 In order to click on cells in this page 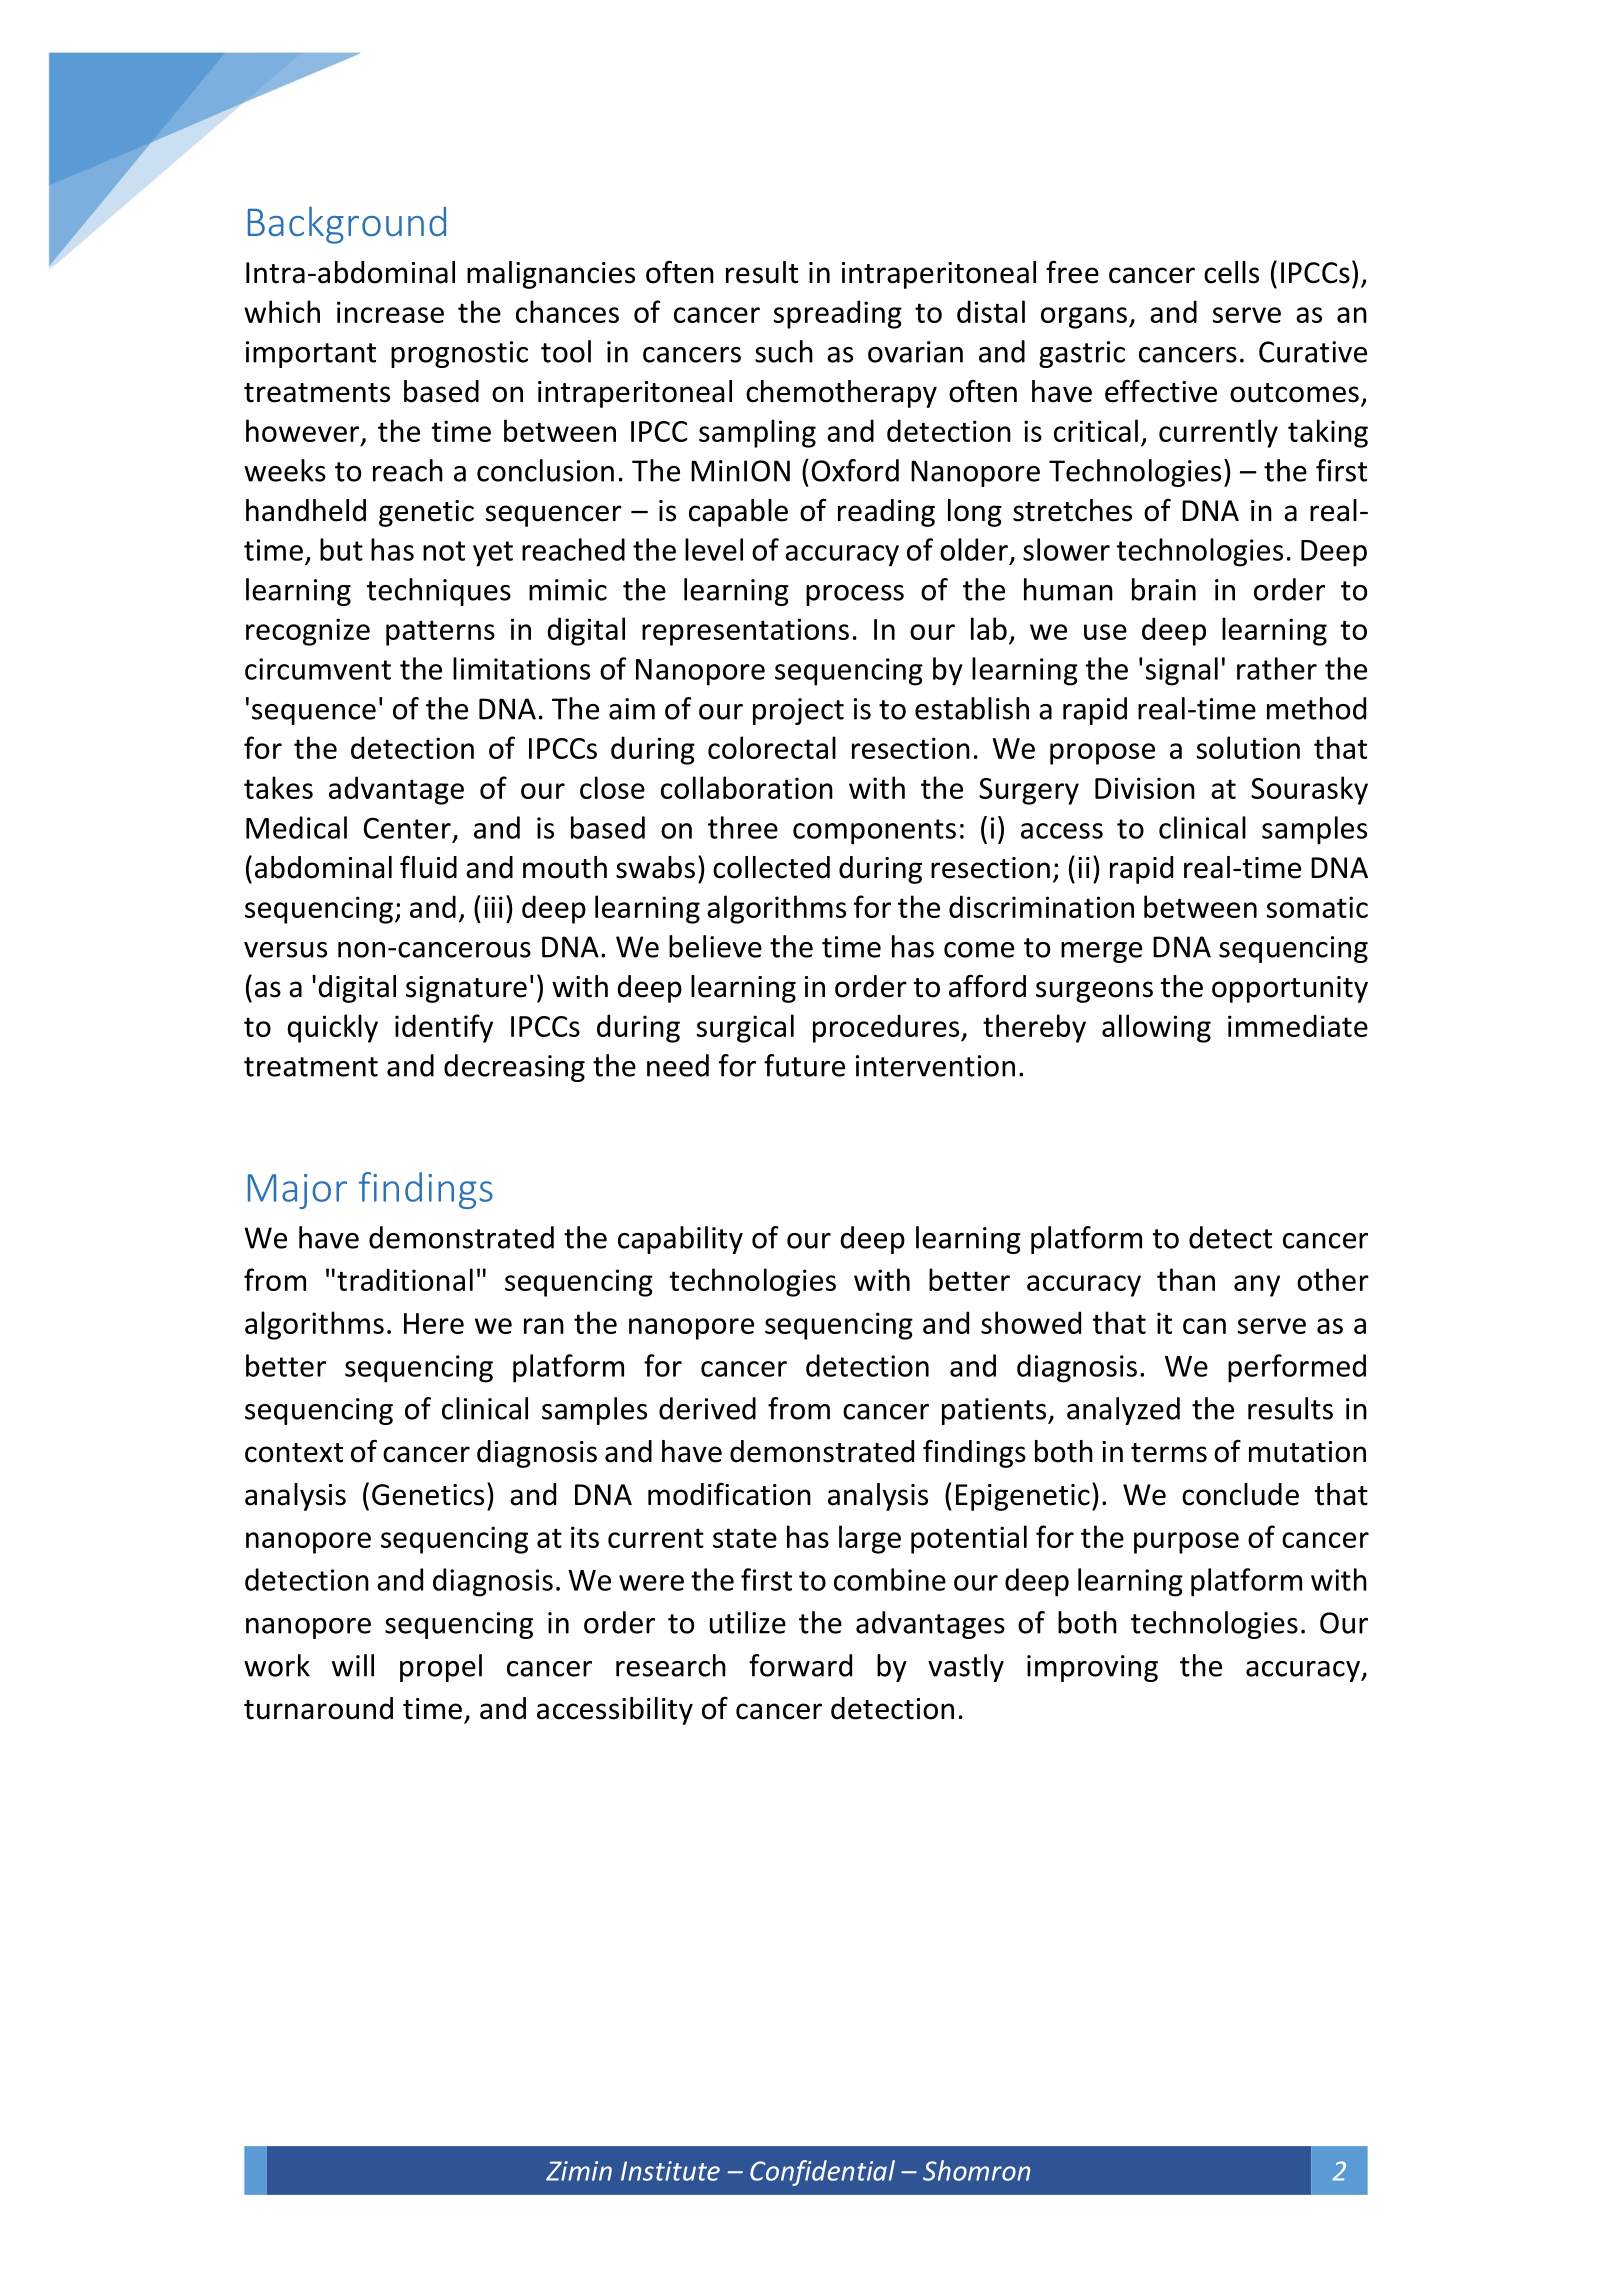, I will do `click(1231, 272)`.
